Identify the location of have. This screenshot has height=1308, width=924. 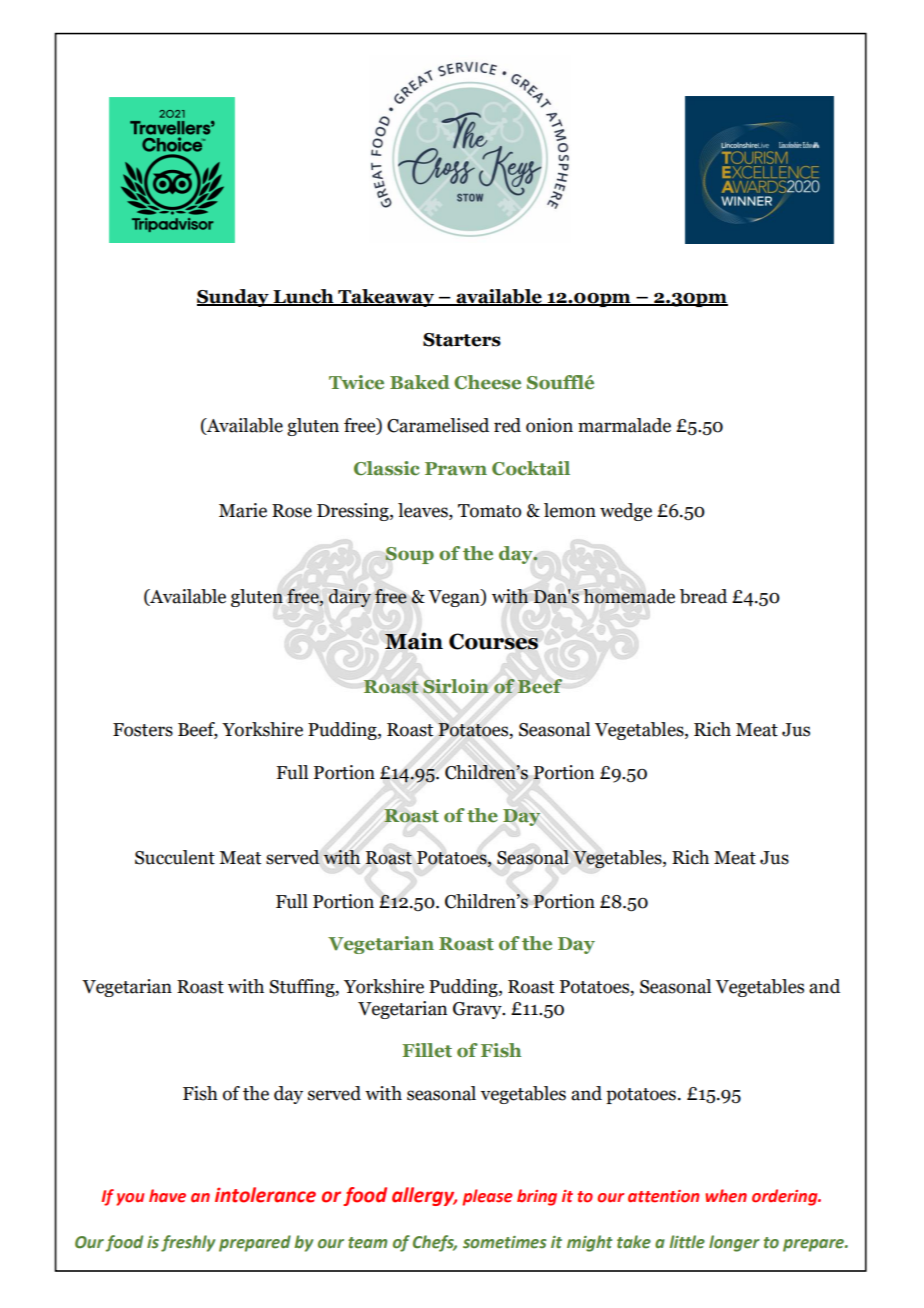
(167, 1196).
